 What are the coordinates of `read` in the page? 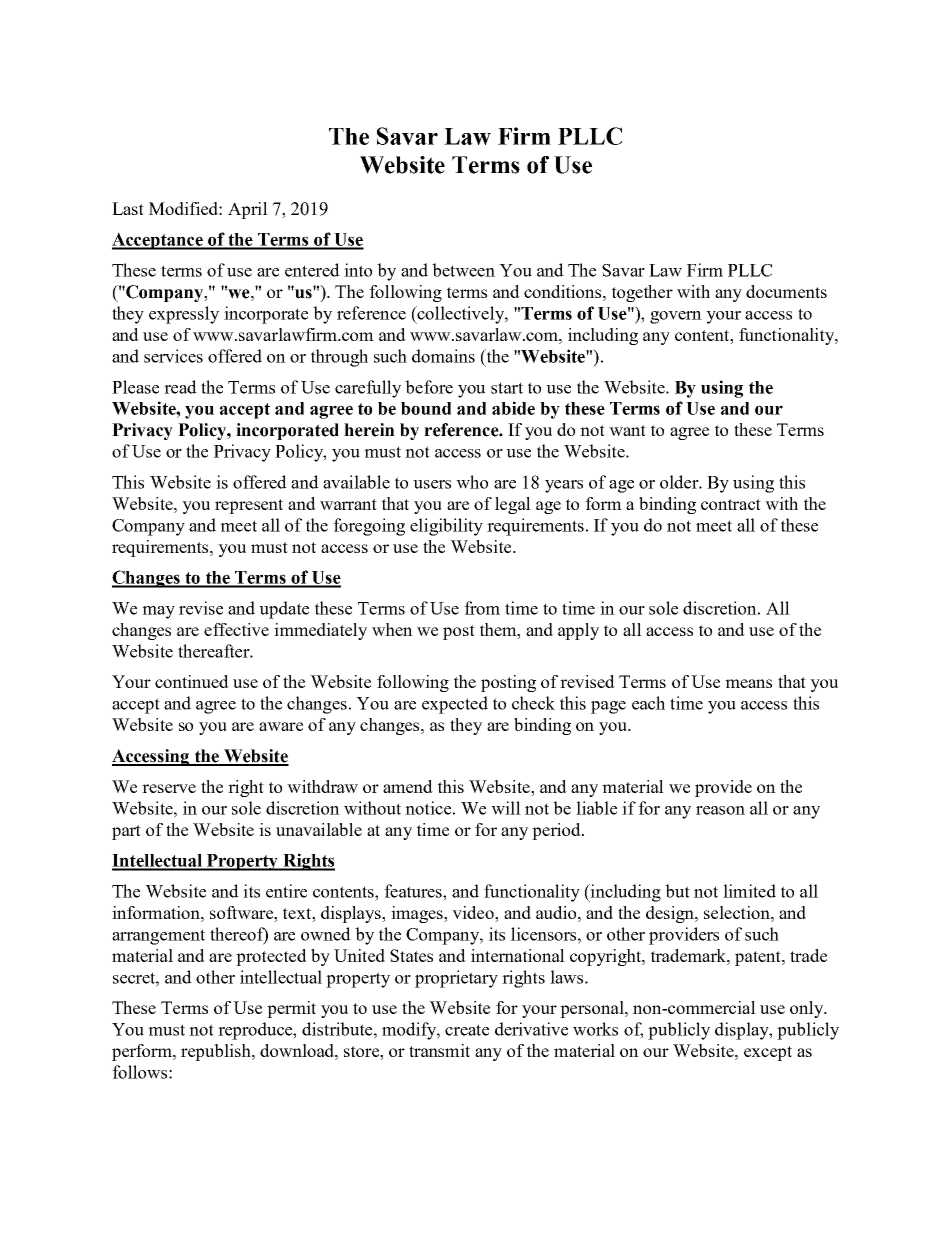 It's located at (180, 387).
